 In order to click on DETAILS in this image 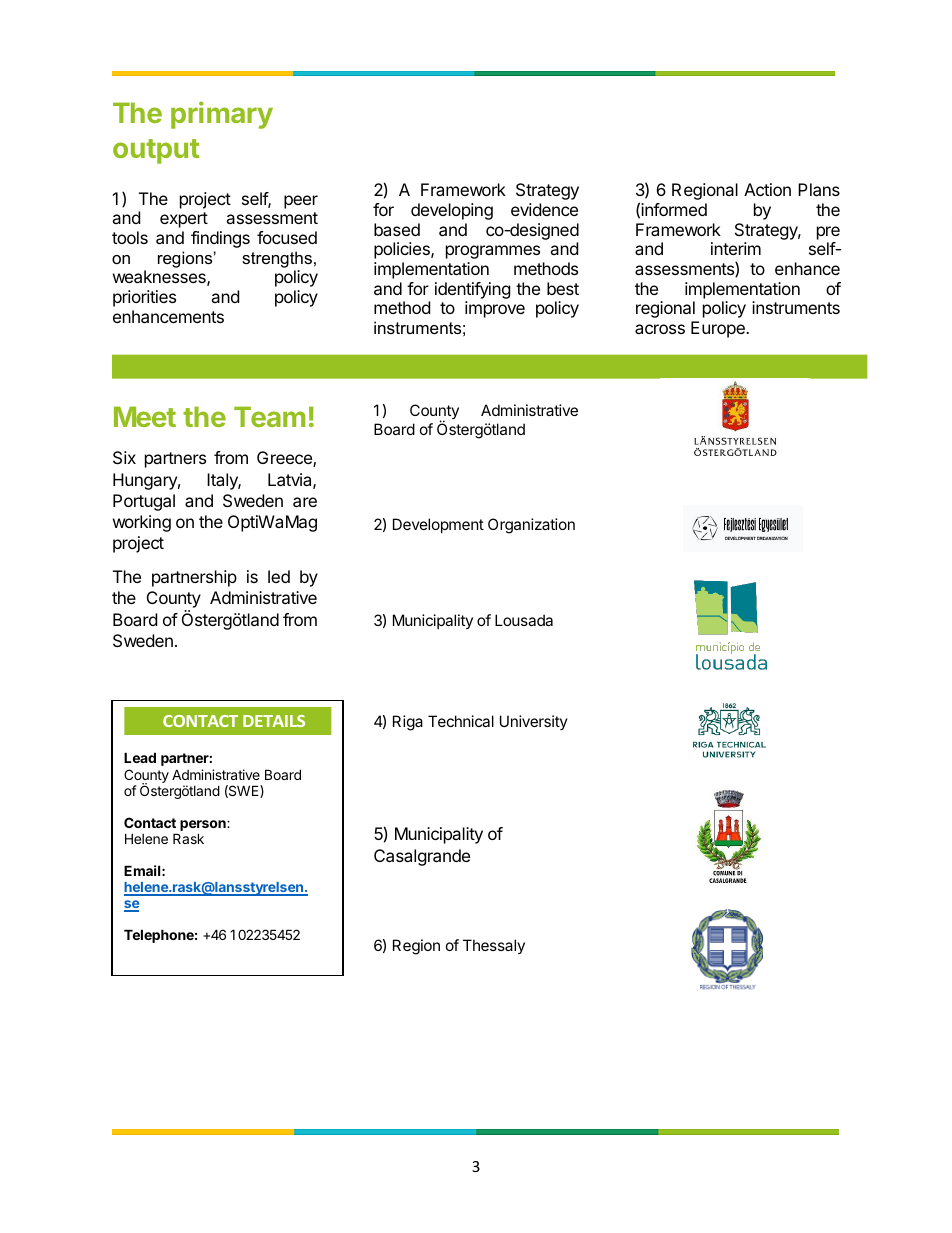, I will do `click(274, 721)`.
